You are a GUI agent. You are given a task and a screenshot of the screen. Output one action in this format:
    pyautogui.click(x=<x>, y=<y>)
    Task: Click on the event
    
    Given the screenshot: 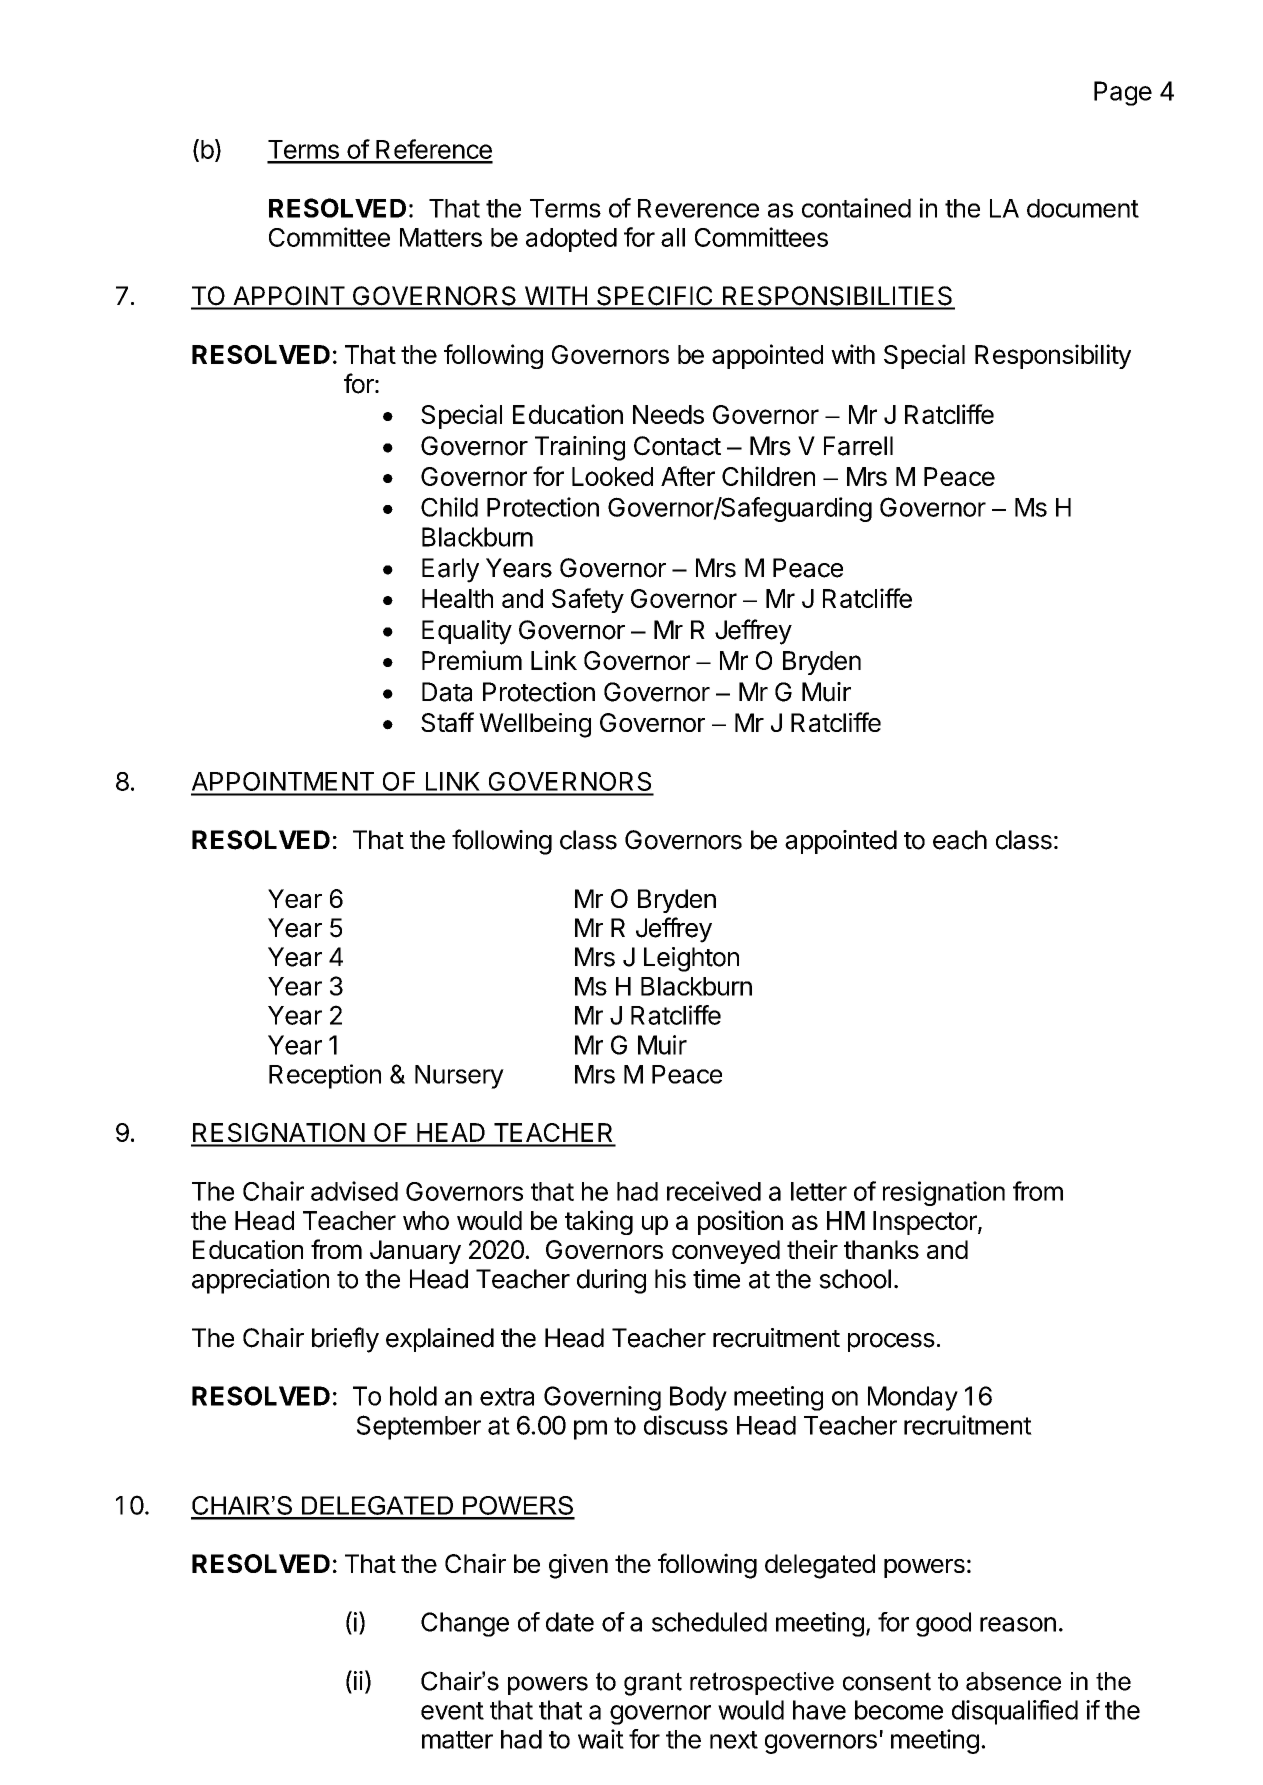 What is the action you would take?
    pyautogui.click(x=452, y=1711)
